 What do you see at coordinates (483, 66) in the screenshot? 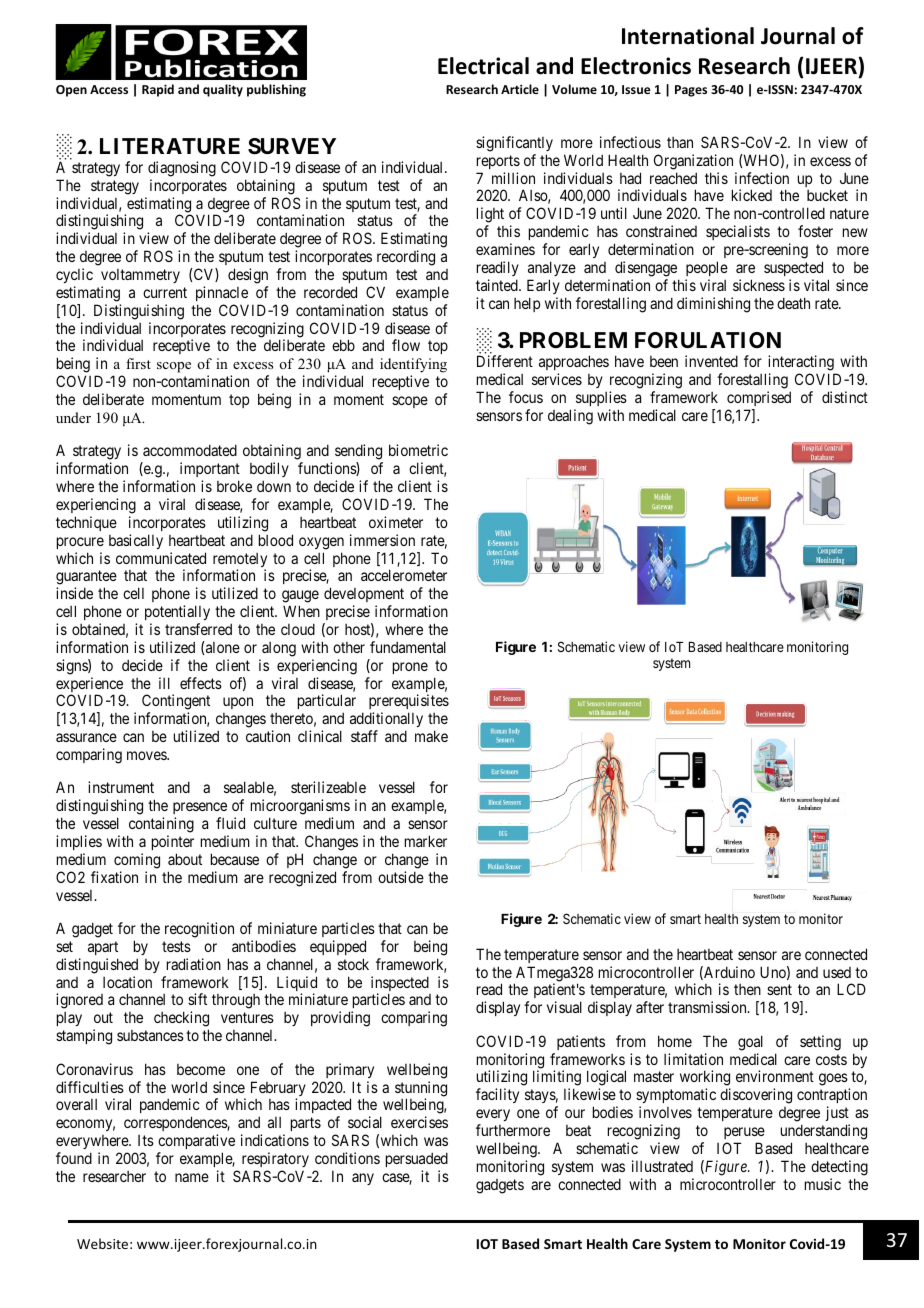
I see `Electrical` at bounding box center [483, 66].
